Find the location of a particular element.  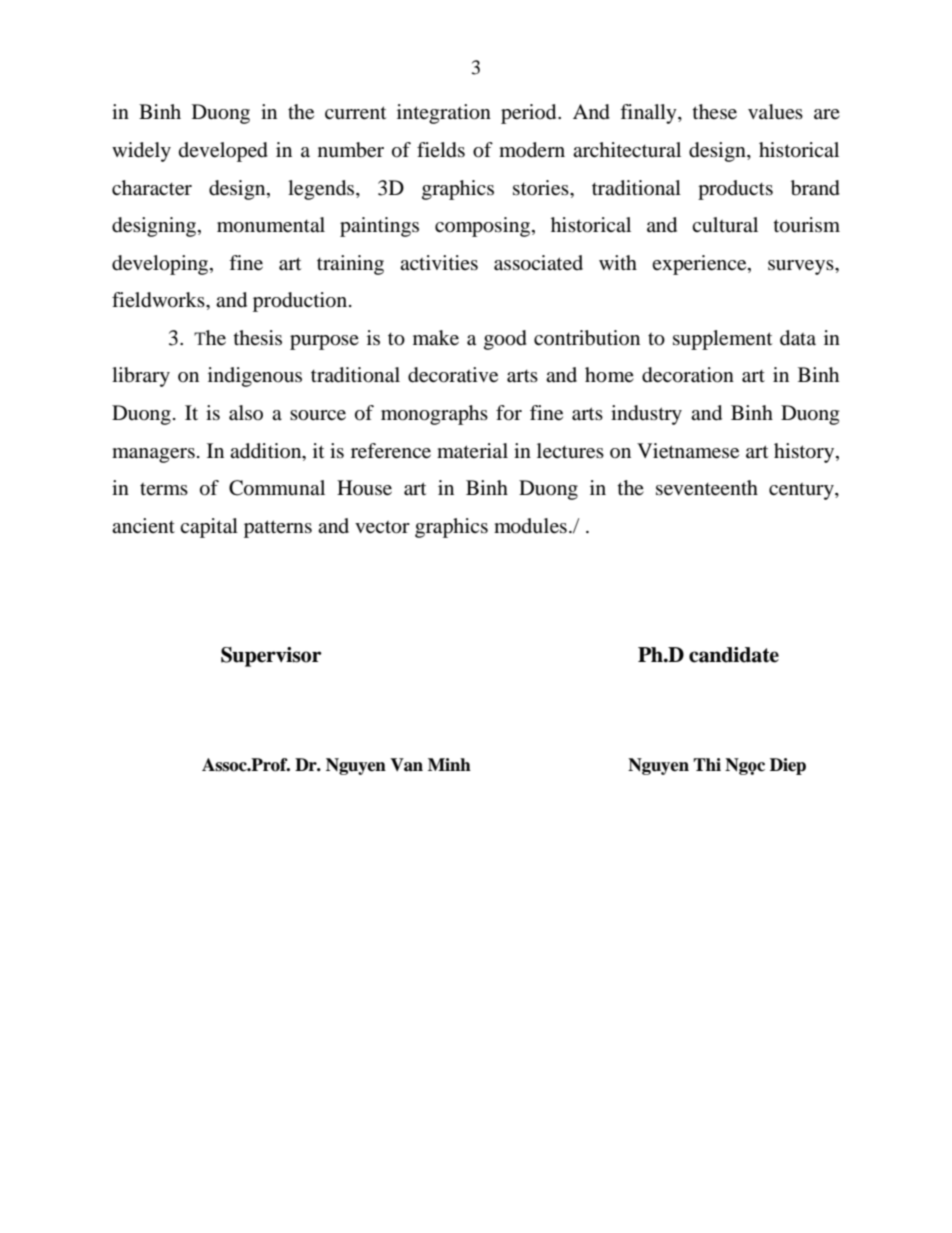

developed is located at coordinates (223, 152).
